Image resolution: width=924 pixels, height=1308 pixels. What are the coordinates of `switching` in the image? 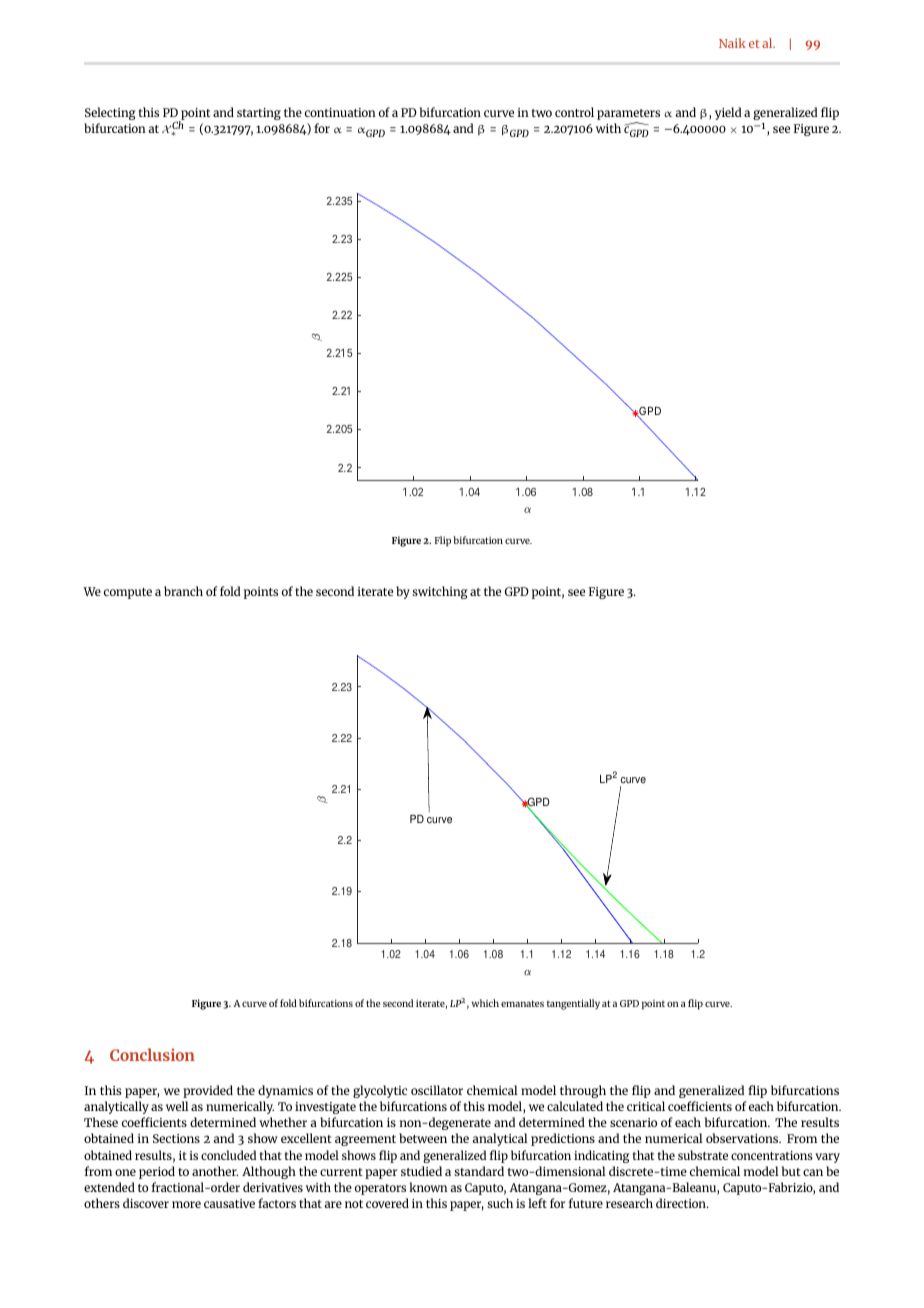 It's located at (440, 592).
